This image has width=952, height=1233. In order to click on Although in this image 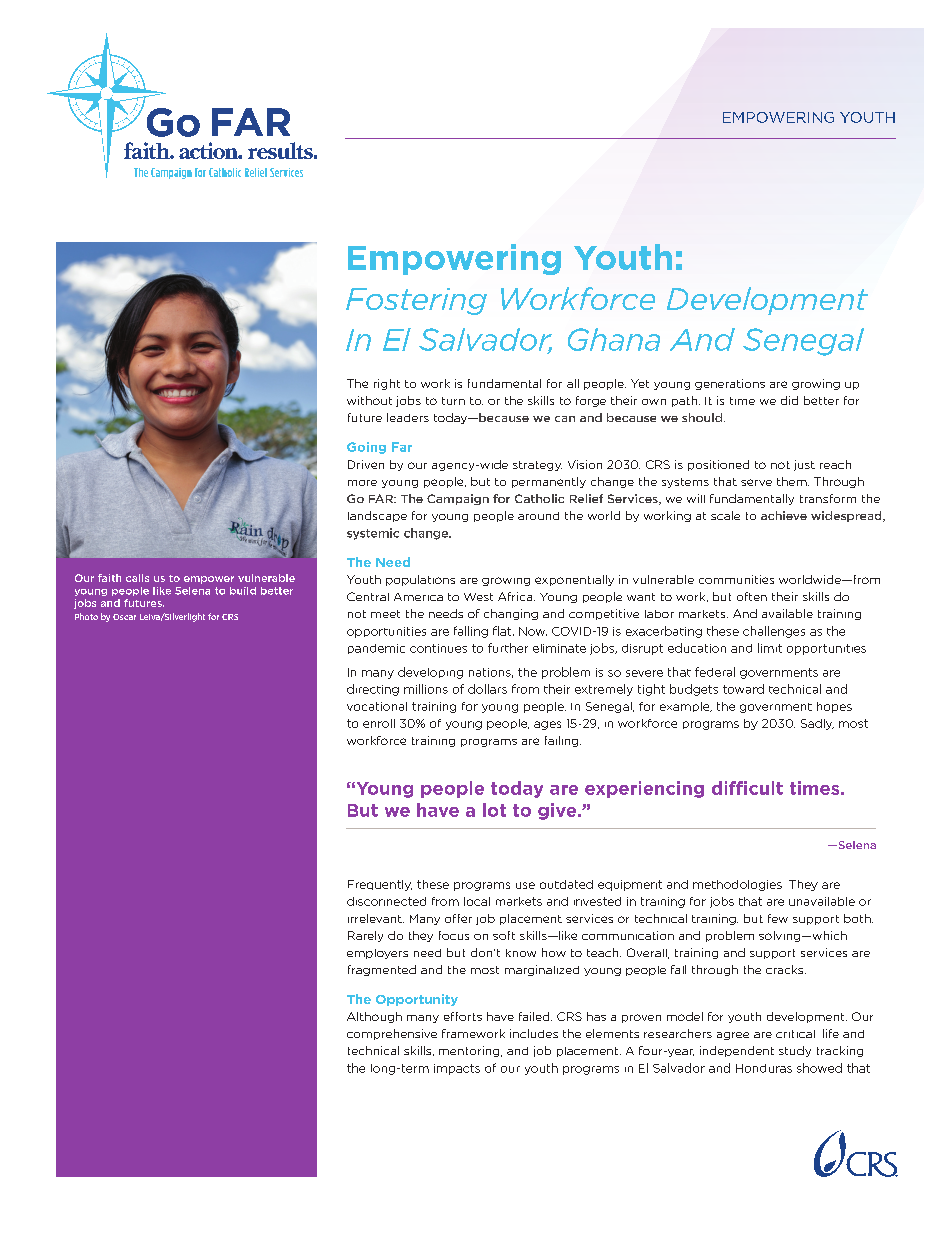, I will do `click(374, 1017)`.
